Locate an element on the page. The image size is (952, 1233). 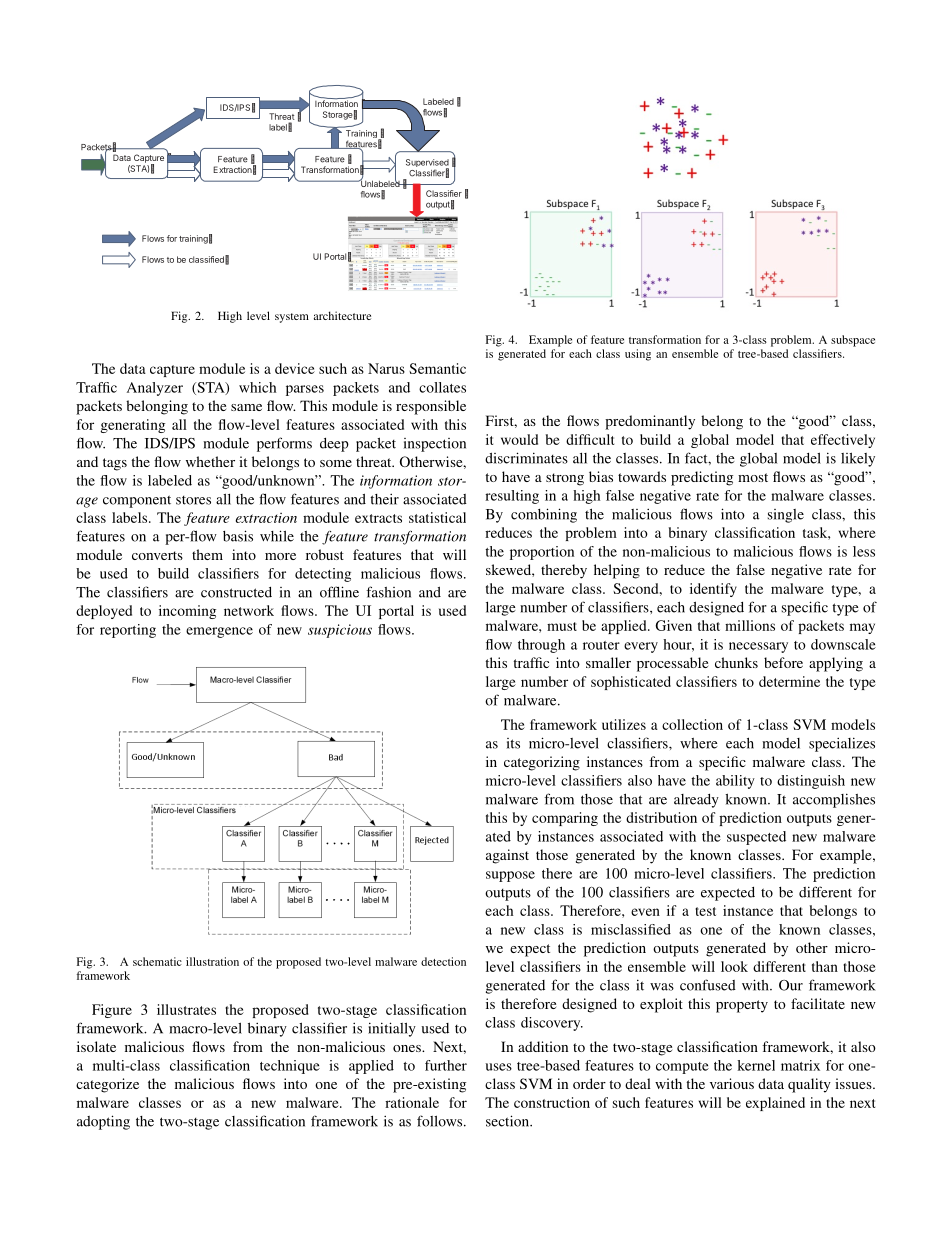
resulting is located at coordinates (512, 497).
